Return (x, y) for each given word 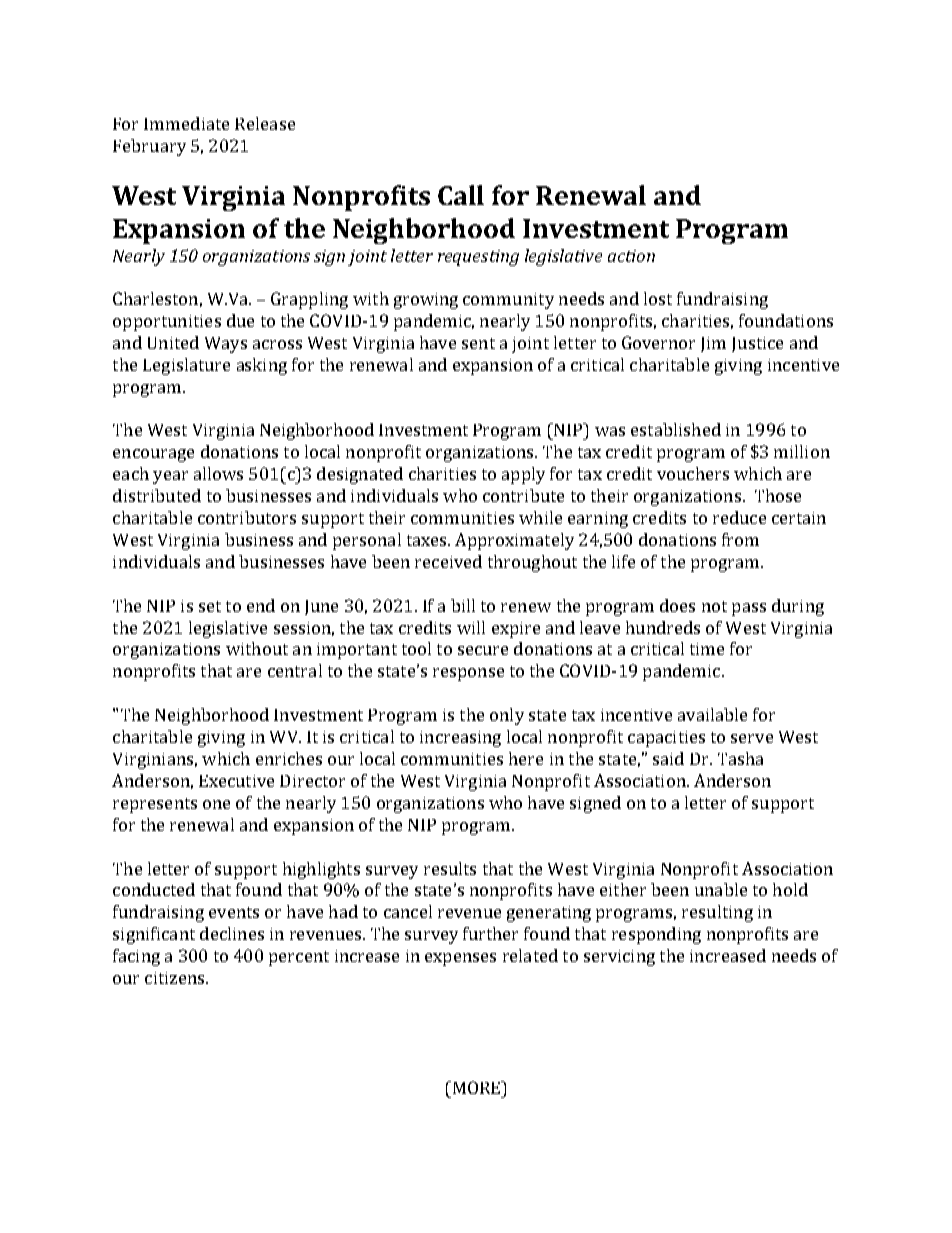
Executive (236, 781)
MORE (476, 1087)
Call (461, 195)
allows (218, 473)
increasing (460, 739)
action (631, 256)
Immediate (186, 123)
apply (523, 475)
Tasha (740, 758)
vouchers (693, 473)
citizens (176, 978)
